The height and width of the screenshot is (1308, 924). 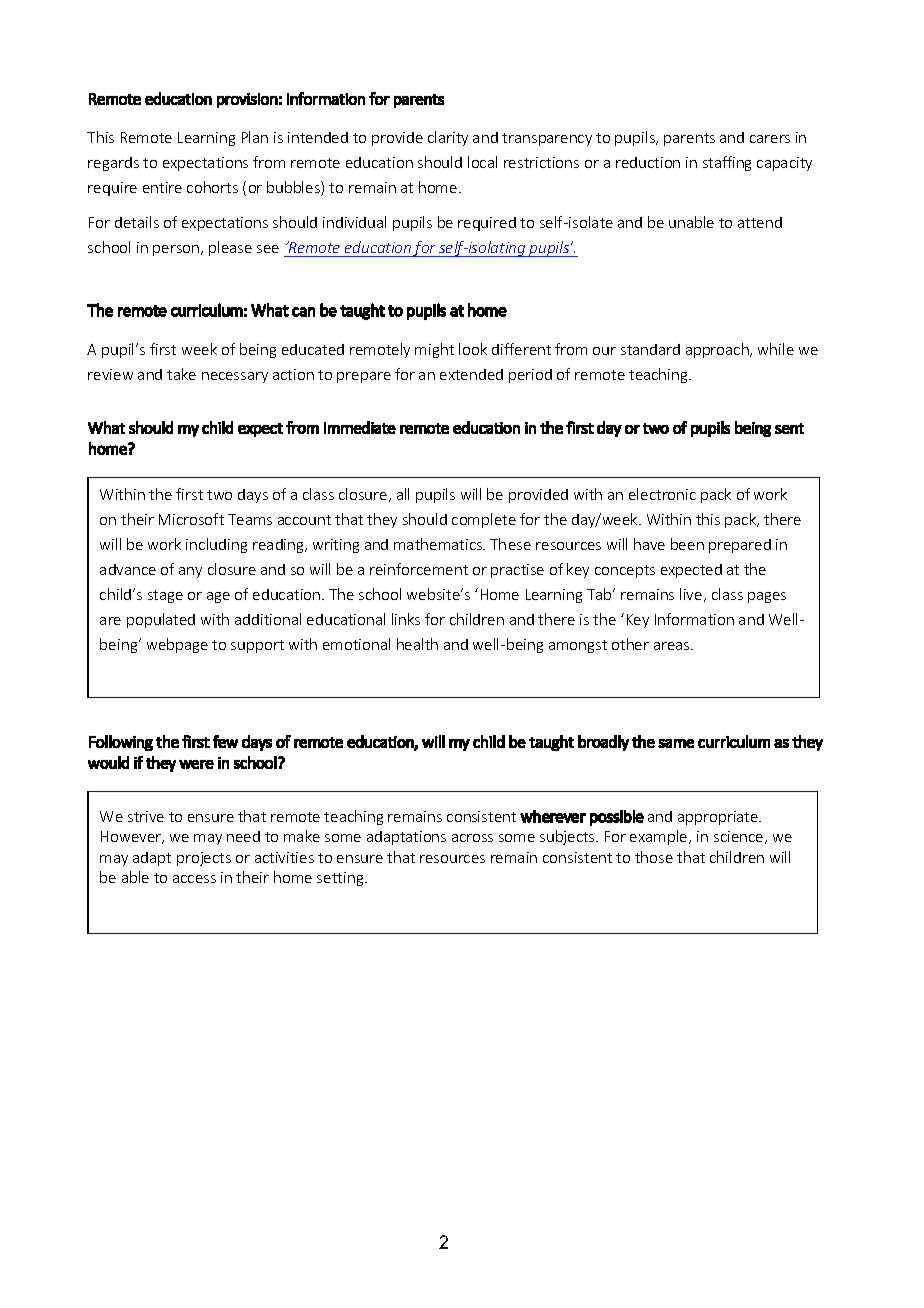 What do you see at coordinates (448, 138) in the screenshot?
I see `clarity` at bounding box center [448, 138].
